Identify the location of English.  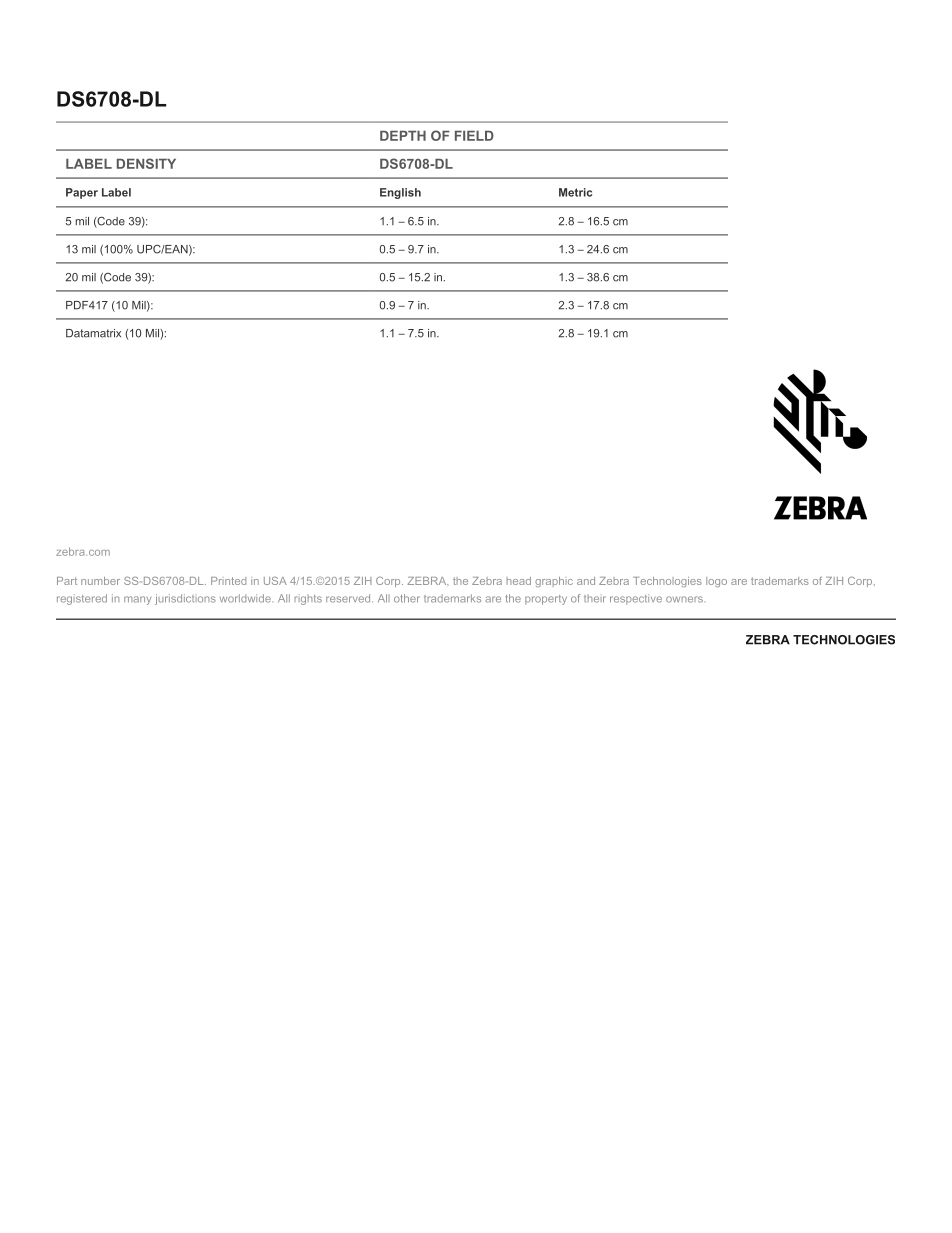
(400, 193).
